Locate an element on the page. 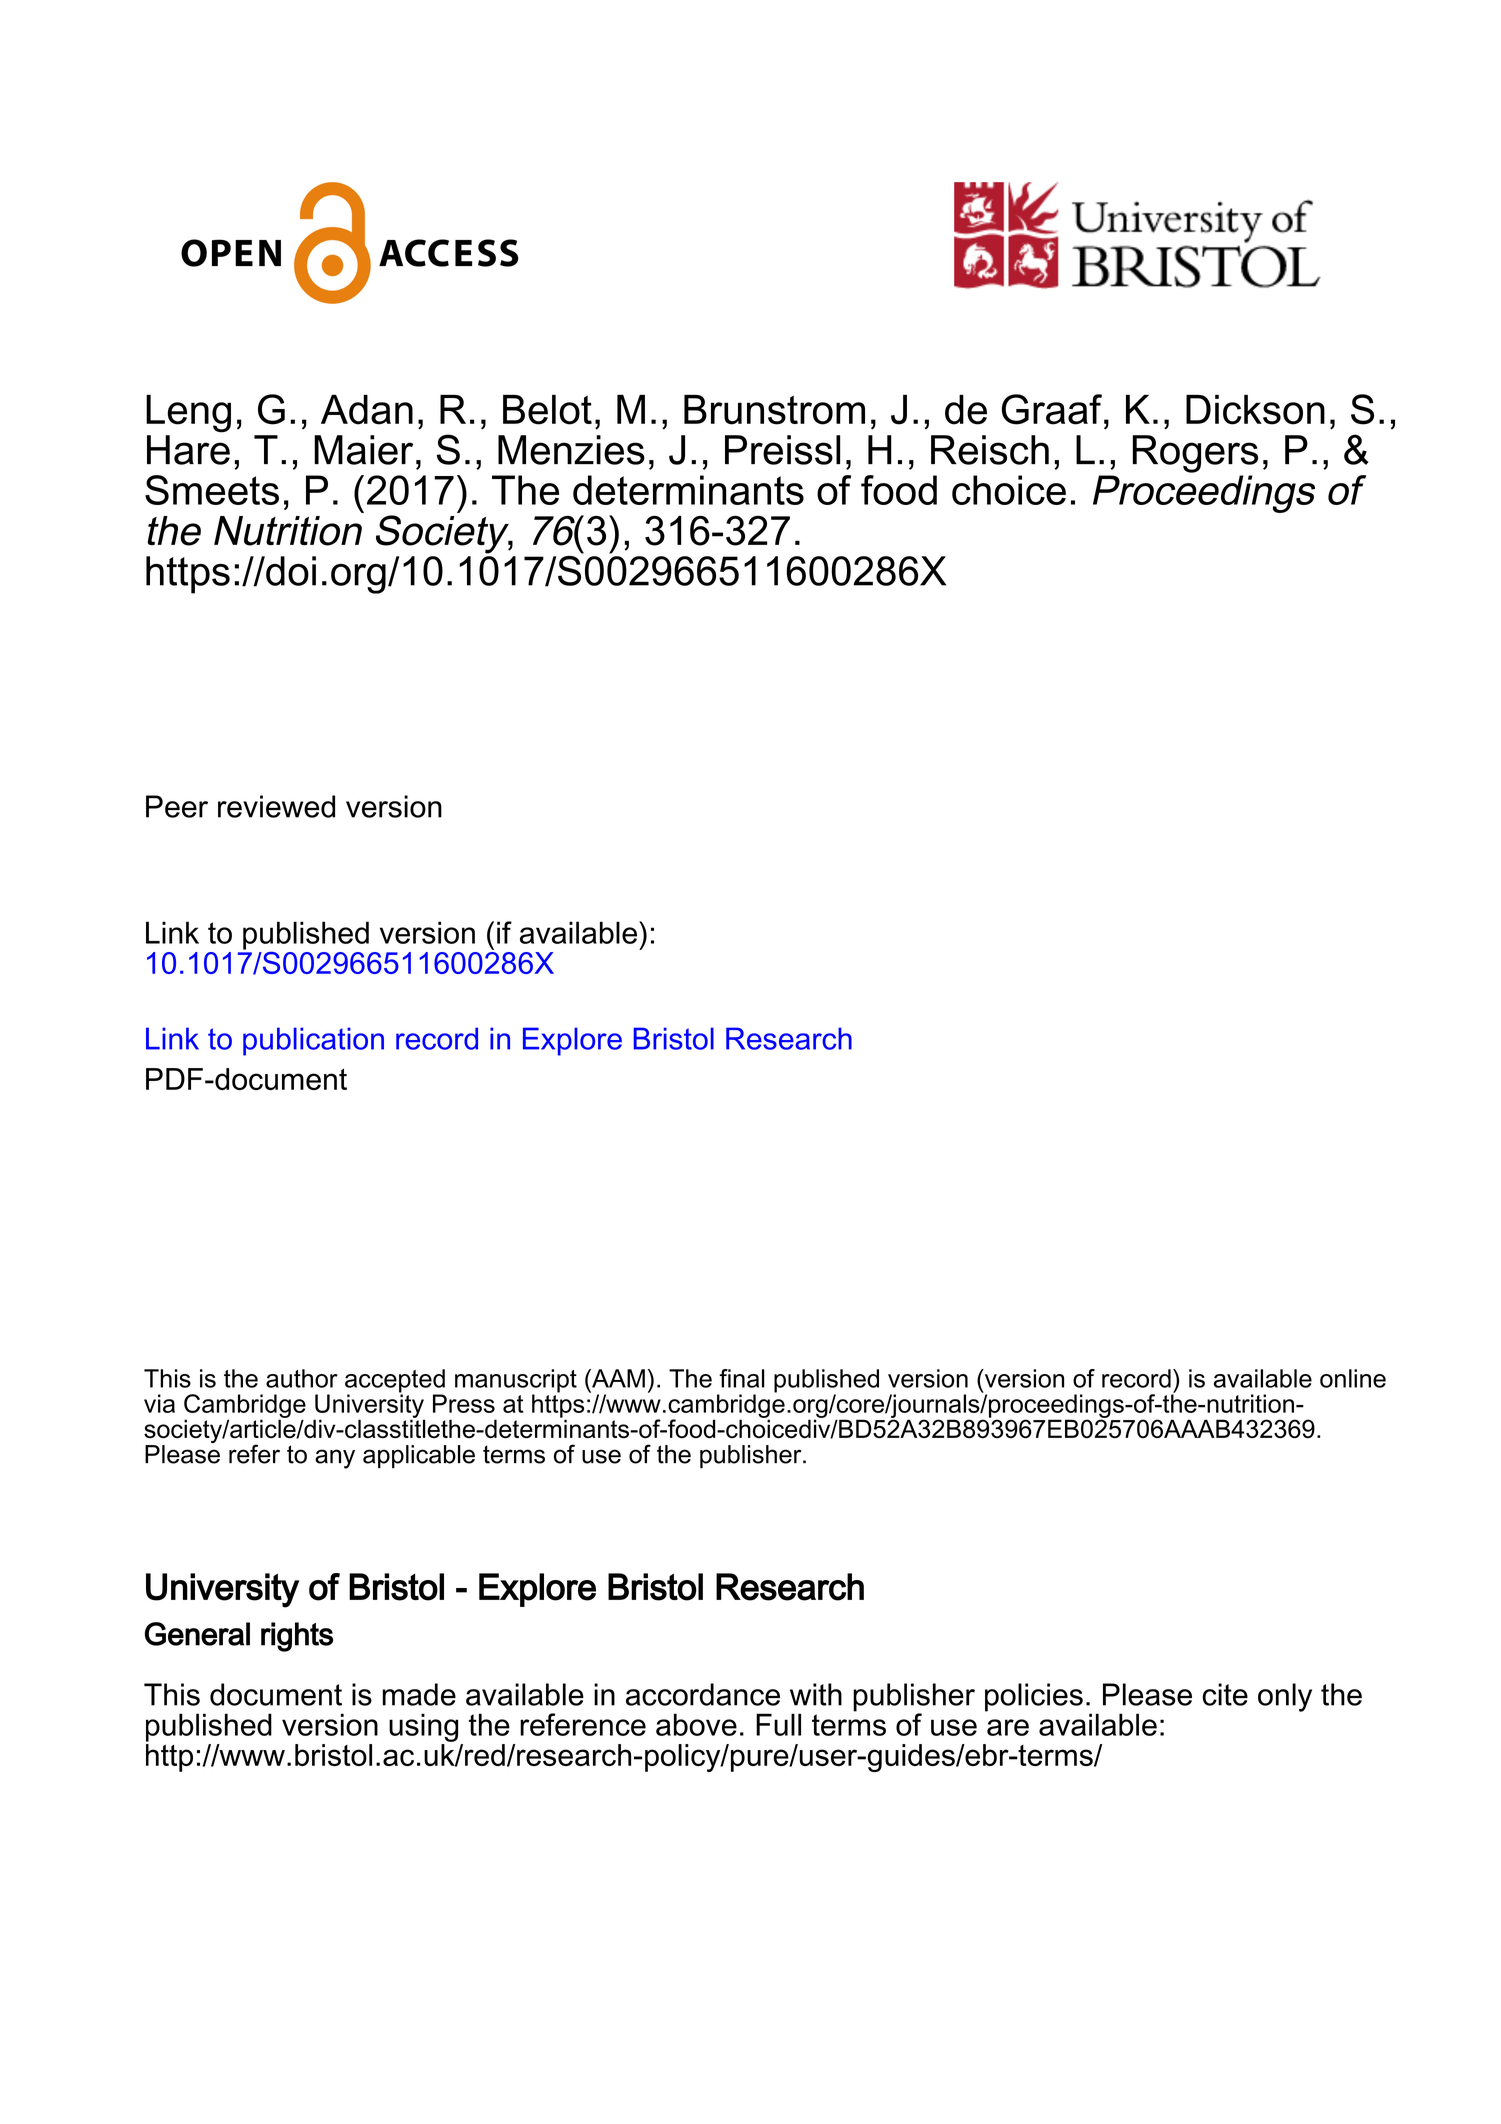 Image resolution: width=1501 pixels, height=2124 pixels. Brunstrom is located at coordinates (774, 410).
